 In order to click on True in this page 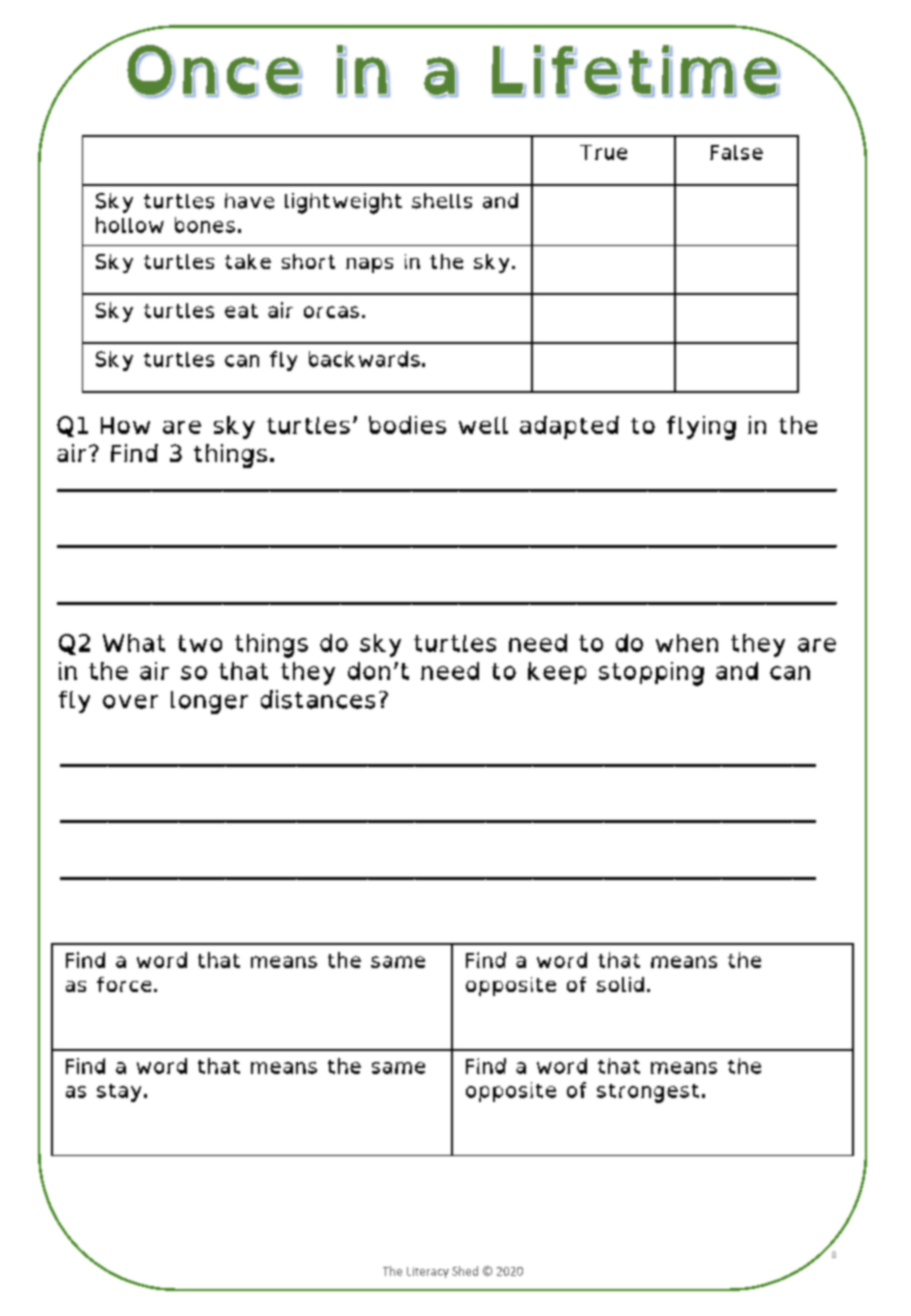, I will do `click(603, 152)`.
